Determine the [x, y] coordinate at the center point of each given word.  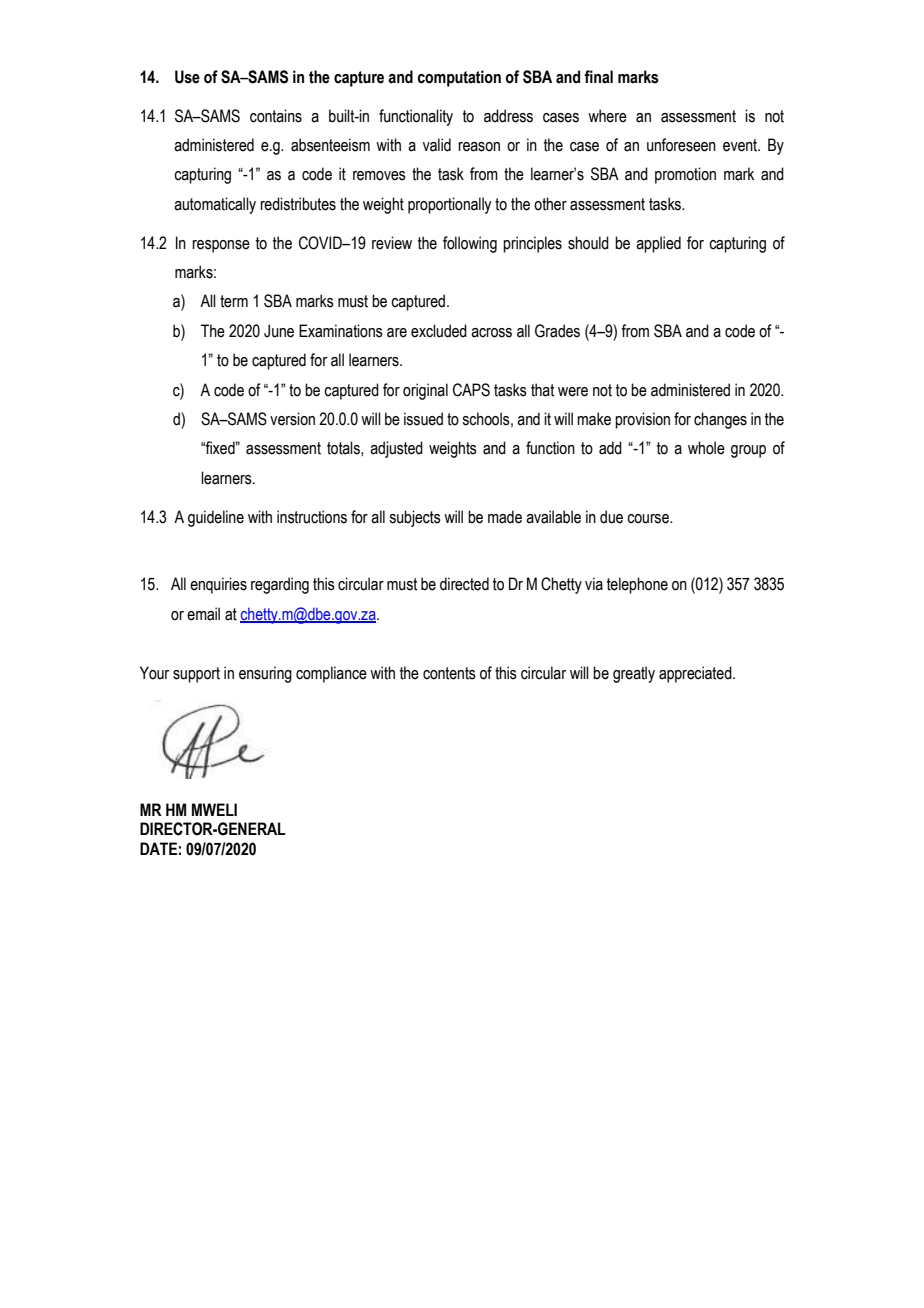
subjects [415, 518]
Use [187, 77]
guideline [216, 518]
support [196, 675]
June [279, 331]
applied [658, 244]
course [649, 519]
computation [459, 78]
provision [642, 420]
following [470, 244]
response [221, 246]
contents [449, 673]
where [607, 116]
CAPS [471, 390]
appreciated [696, 674]
